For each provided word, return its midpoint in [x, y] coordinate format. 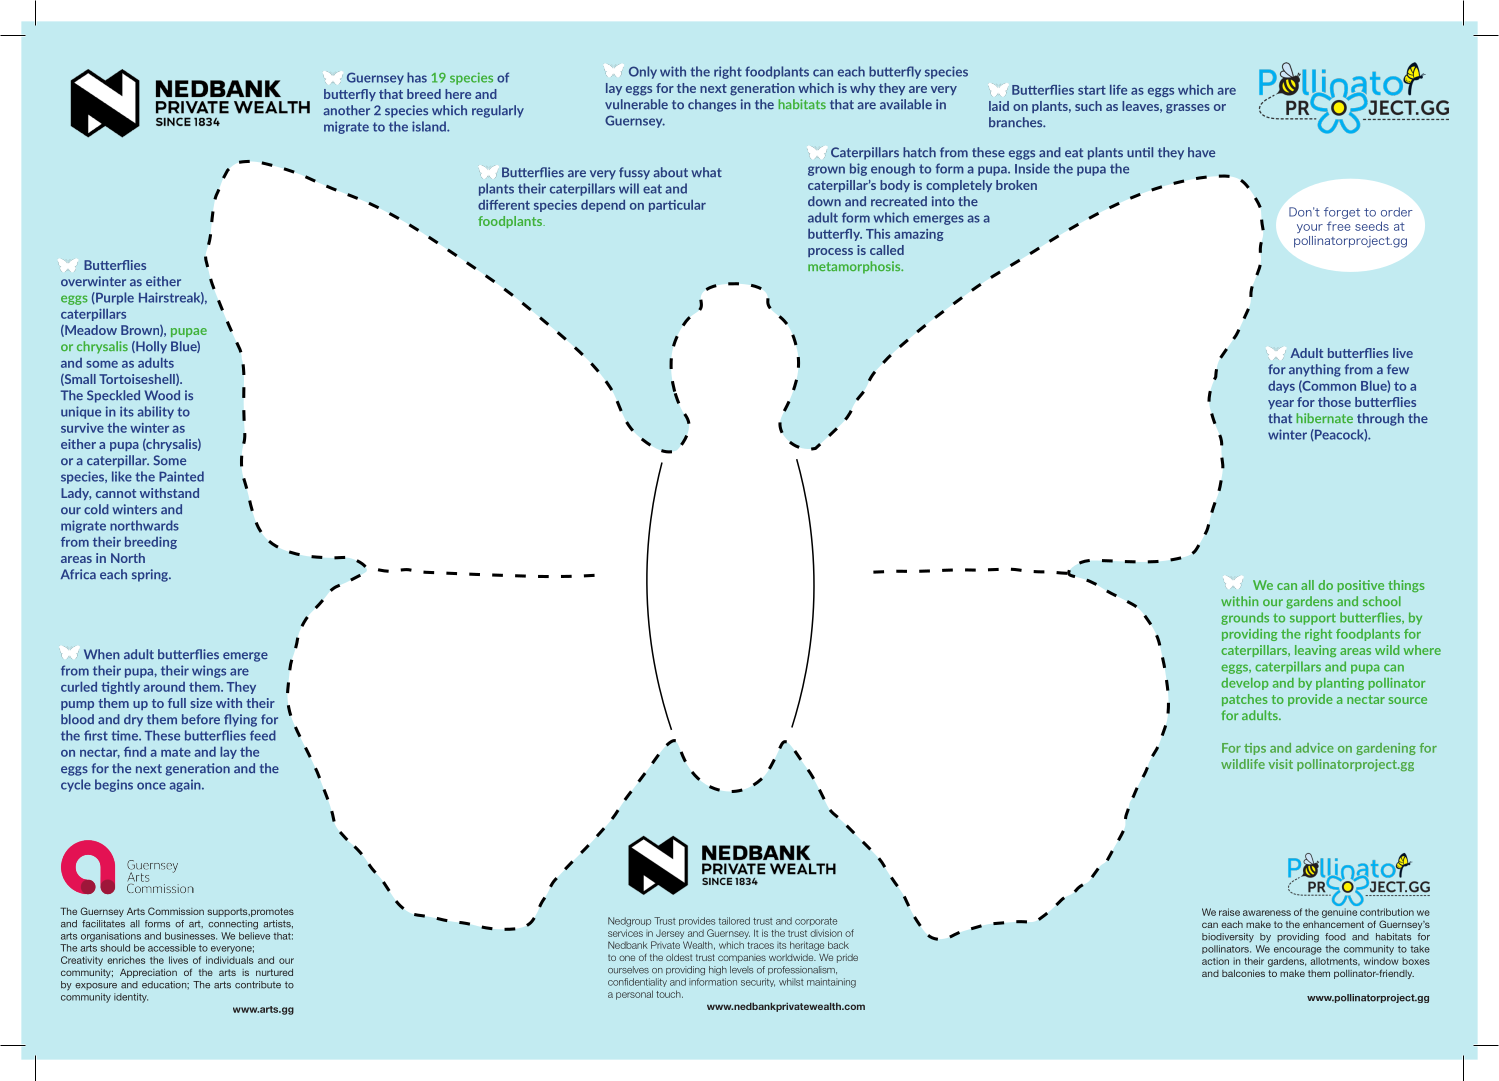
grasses [1188, 109]
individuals [229, 960]
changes [712, 105]
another [346, 110]
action [1215, 961]
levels [741, 970]
